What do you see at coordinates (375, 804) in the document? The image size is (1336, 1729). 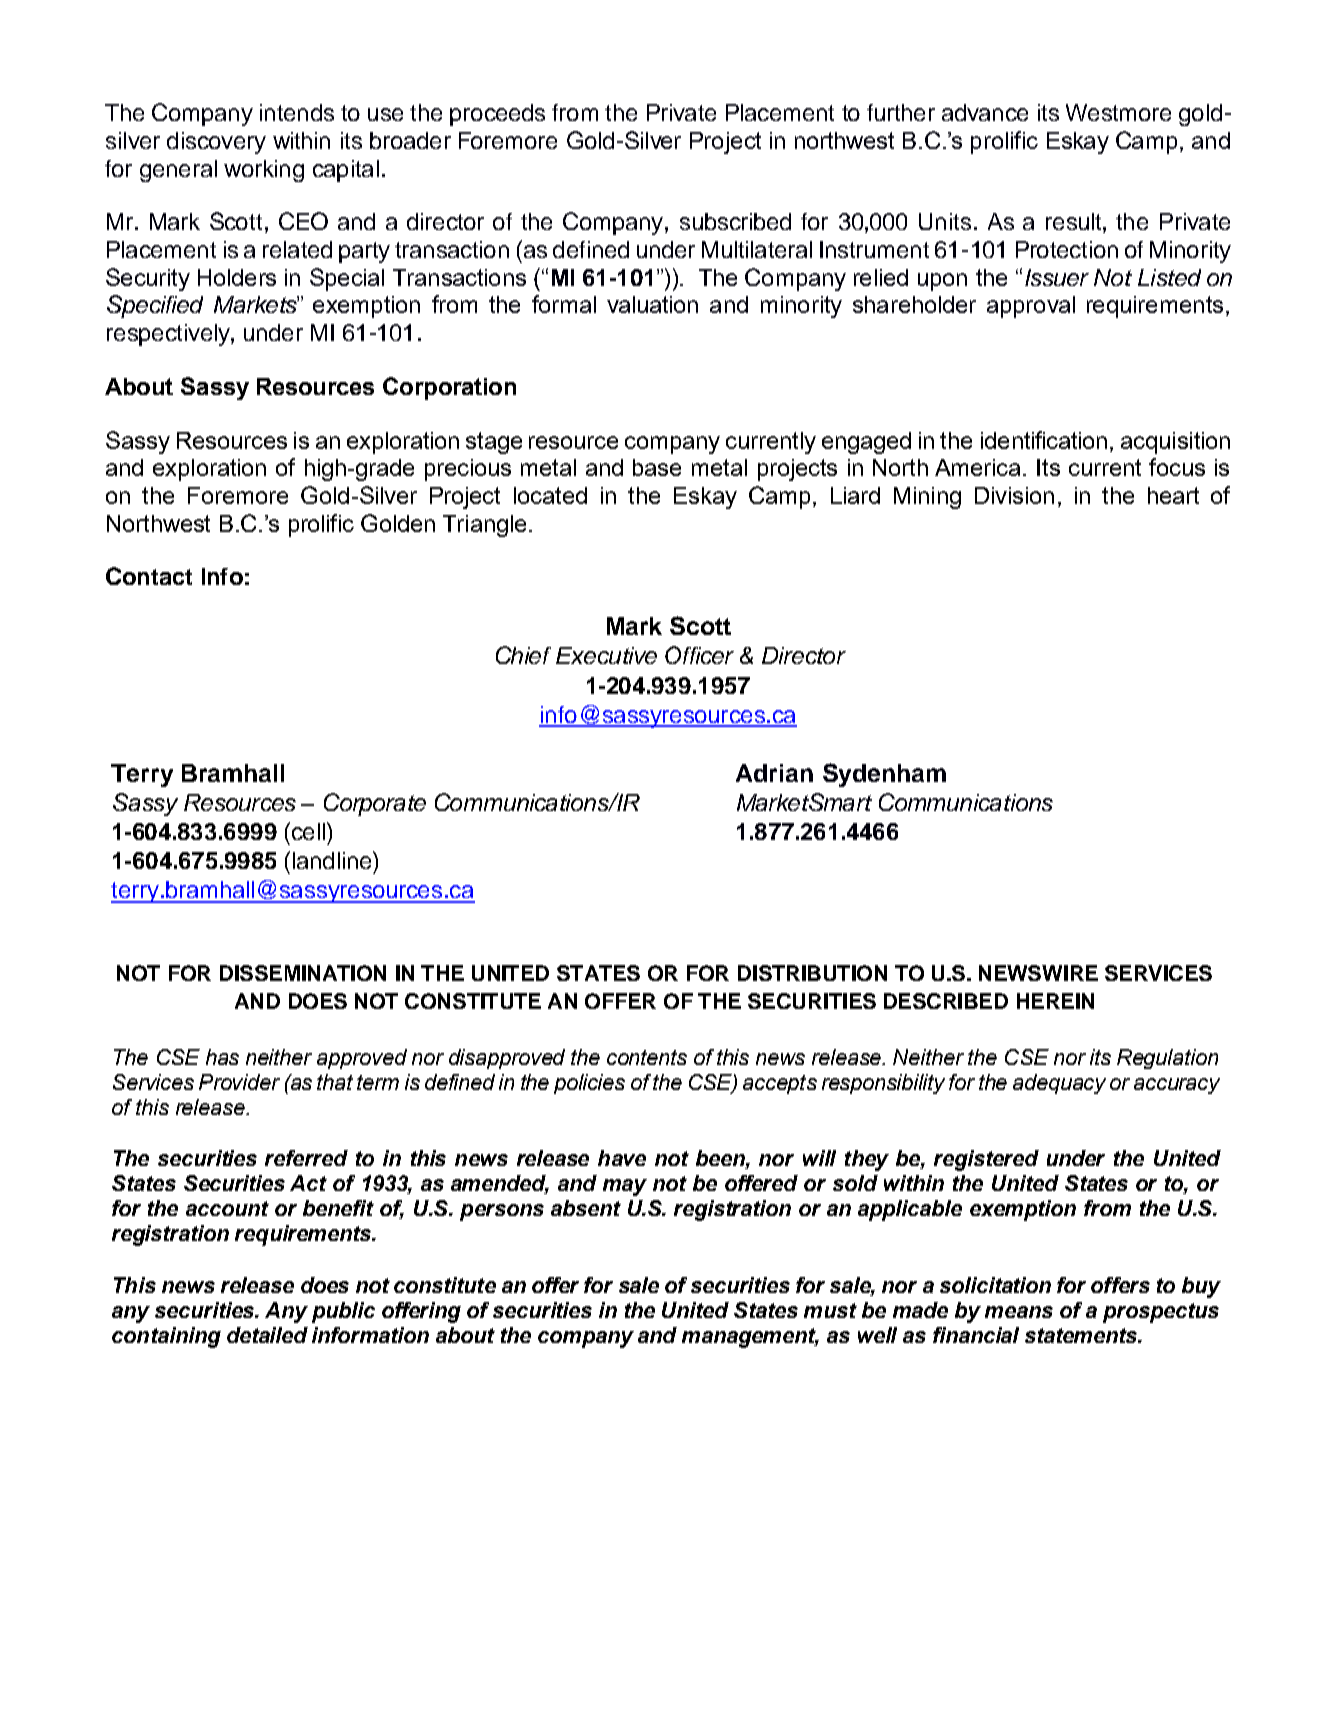 I see `Corporate` at bounding box center [375, 804].
